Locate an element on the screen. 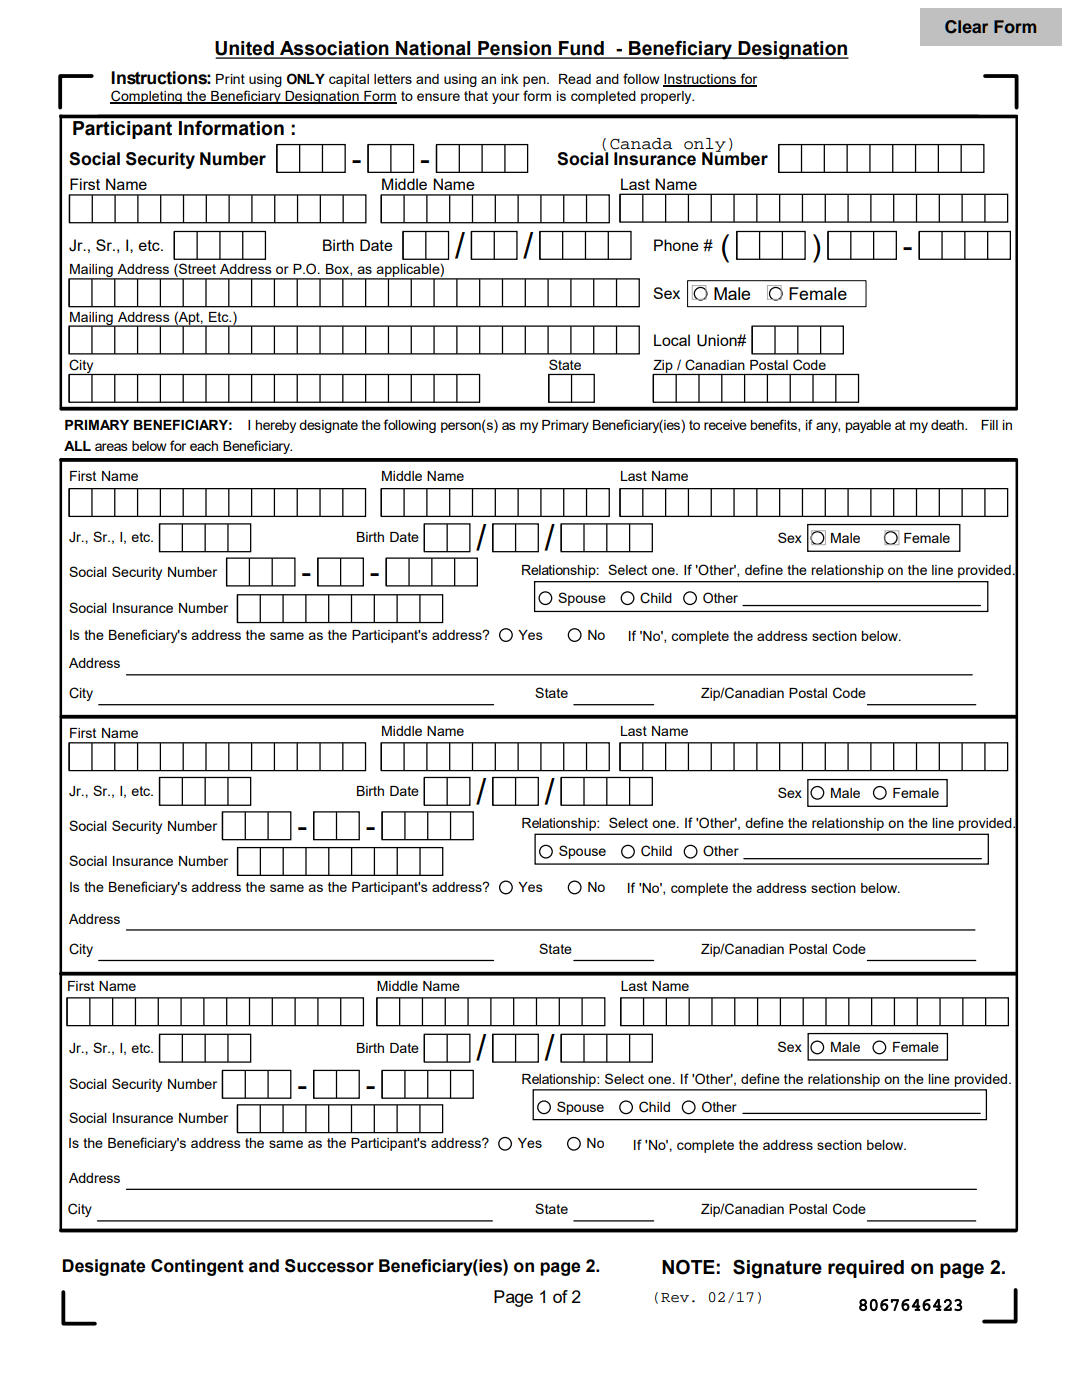 The image size is (1077, 1394). required is located at coordinates (866, 1269).
